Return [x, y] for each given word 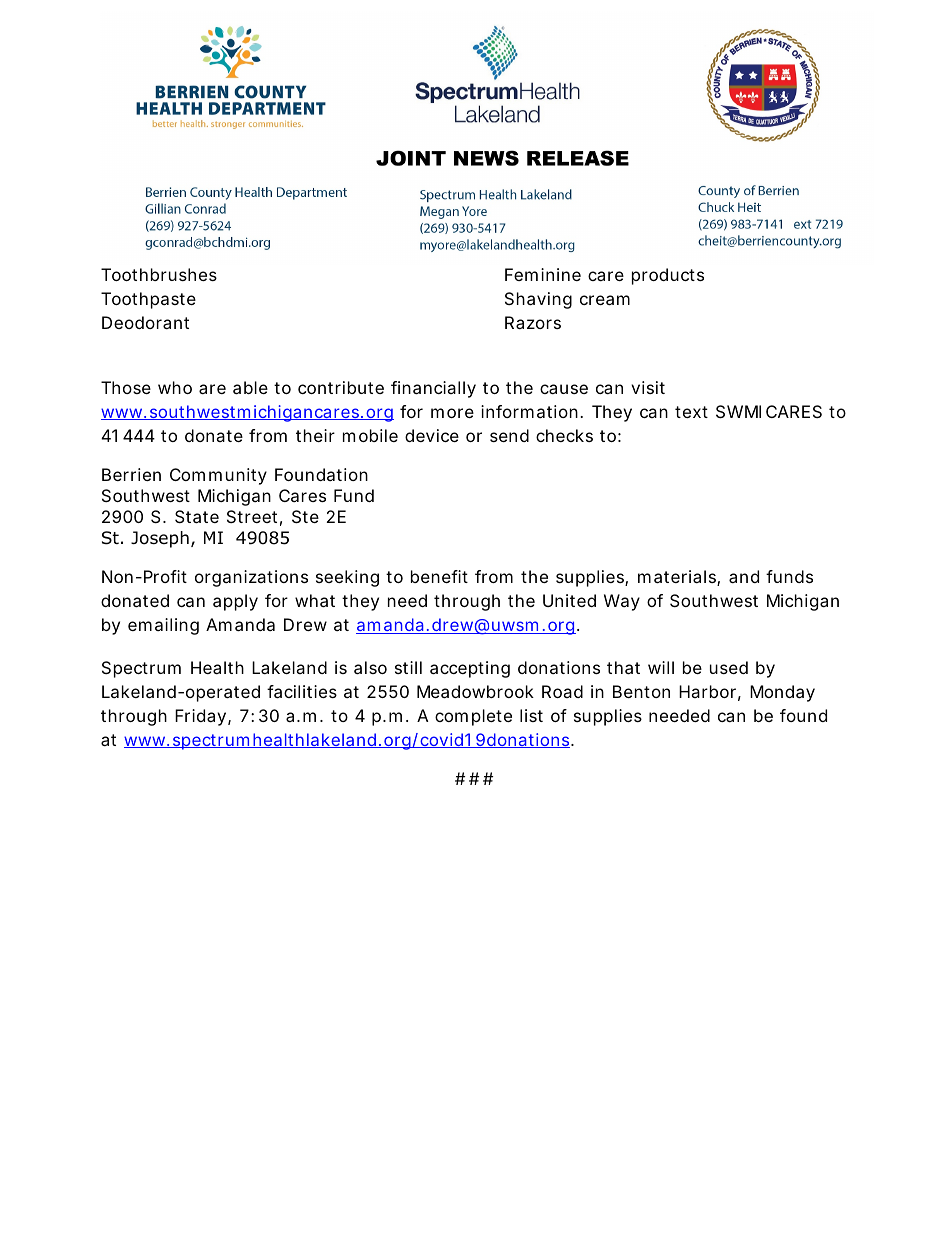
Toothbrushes [159, 274]
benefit [439, 576]
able [250, 387]
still [408, 667]
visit [648, 387]
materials [677, 576]
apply [235, 602]
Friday [200, 717]
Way [622, 602]
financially [433, 389]
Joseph [160, 539]
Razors [533, 322]
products [668, 276]
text [691, 412]
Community [218, 476]
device [432, 435]
